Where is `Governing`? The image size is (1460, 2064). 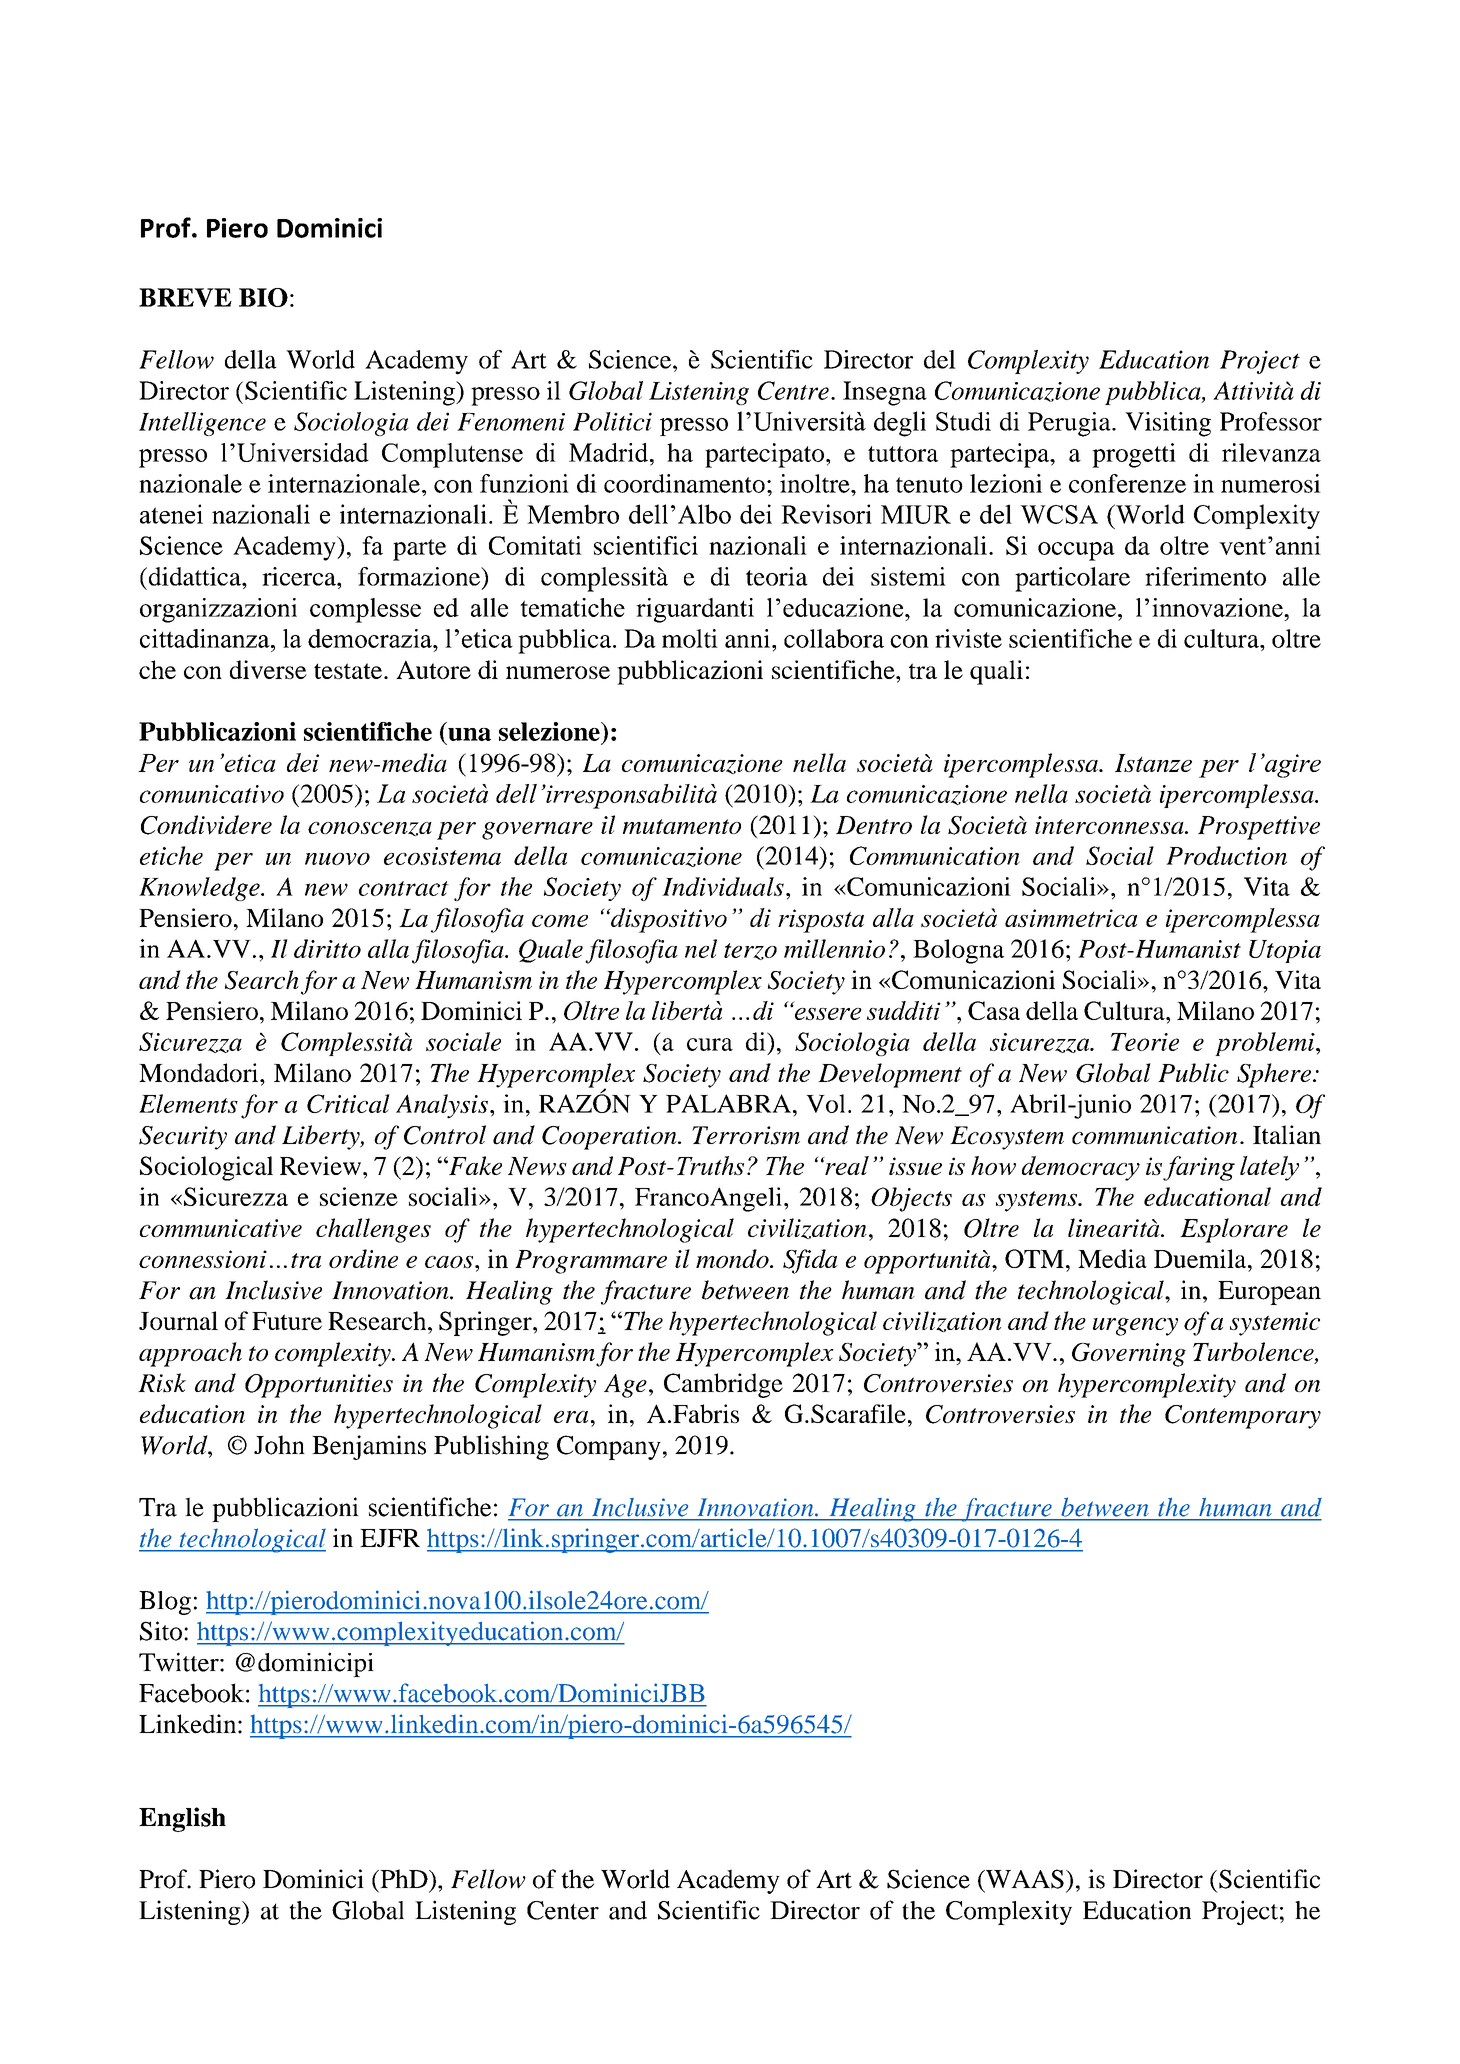
Governing is located at coordinates (1129, 1355).
